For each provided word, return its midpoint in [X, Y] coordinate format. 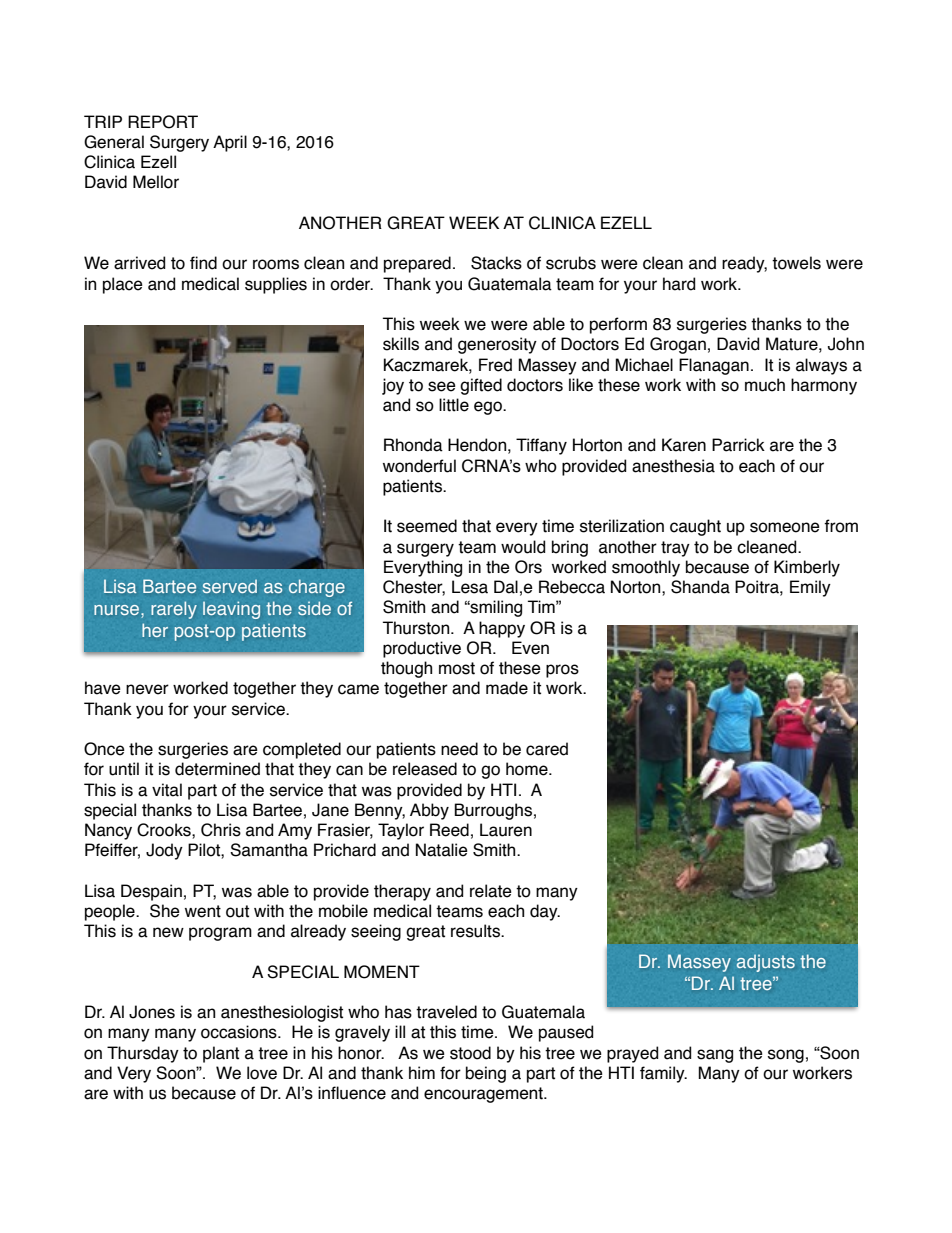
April [230, 143]
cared [547, 749]
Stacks [496, 263]
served [229, 586]
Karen [684, 445]
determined [217, 769]
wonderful [419, 466]
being [486, 1074]
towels [796, 263]
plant [221, 1054]
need [459, 749]
